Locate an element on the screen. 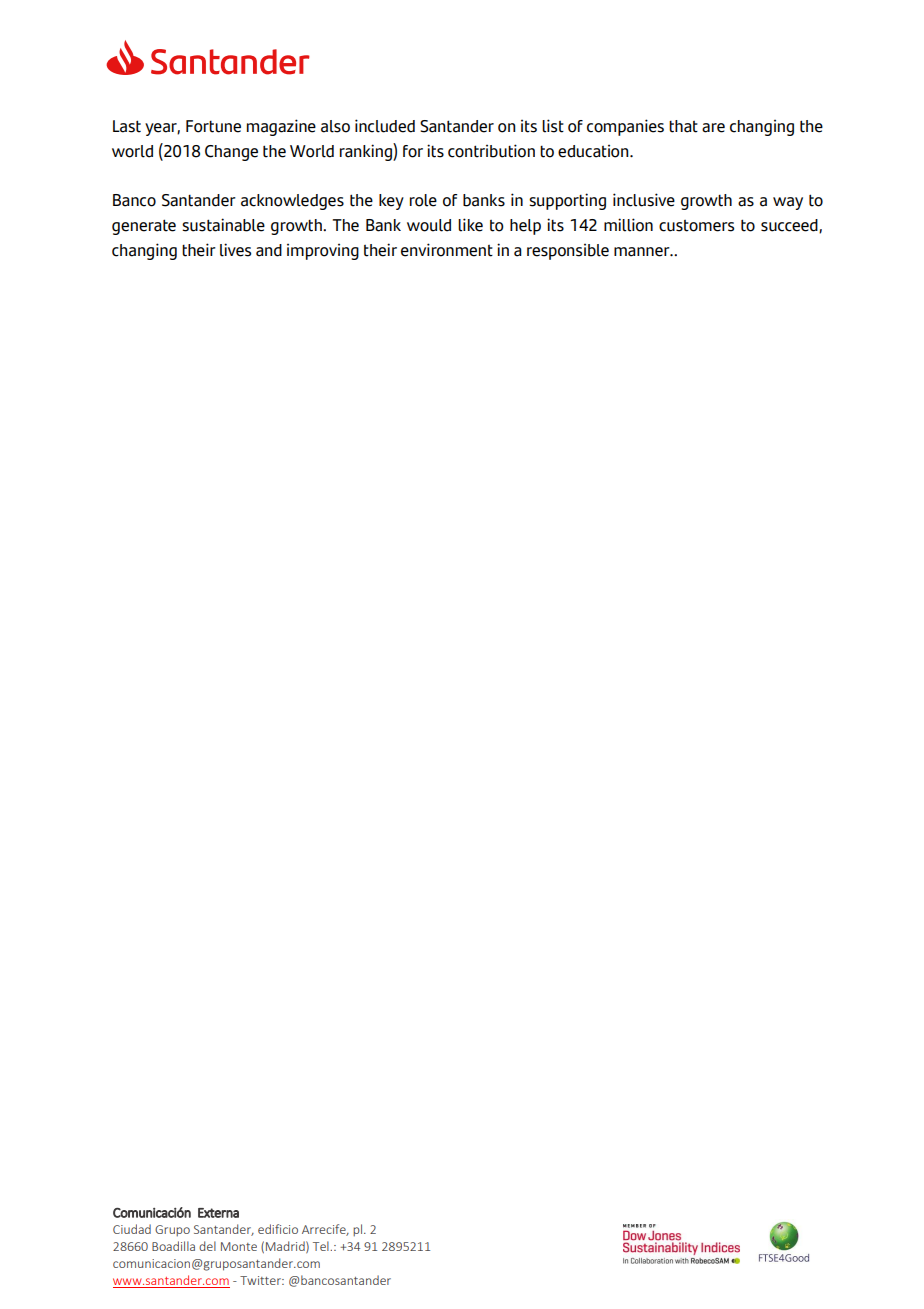 This screenshot has height=1309, width=924. succeed is located at coordinates (790, 226).
